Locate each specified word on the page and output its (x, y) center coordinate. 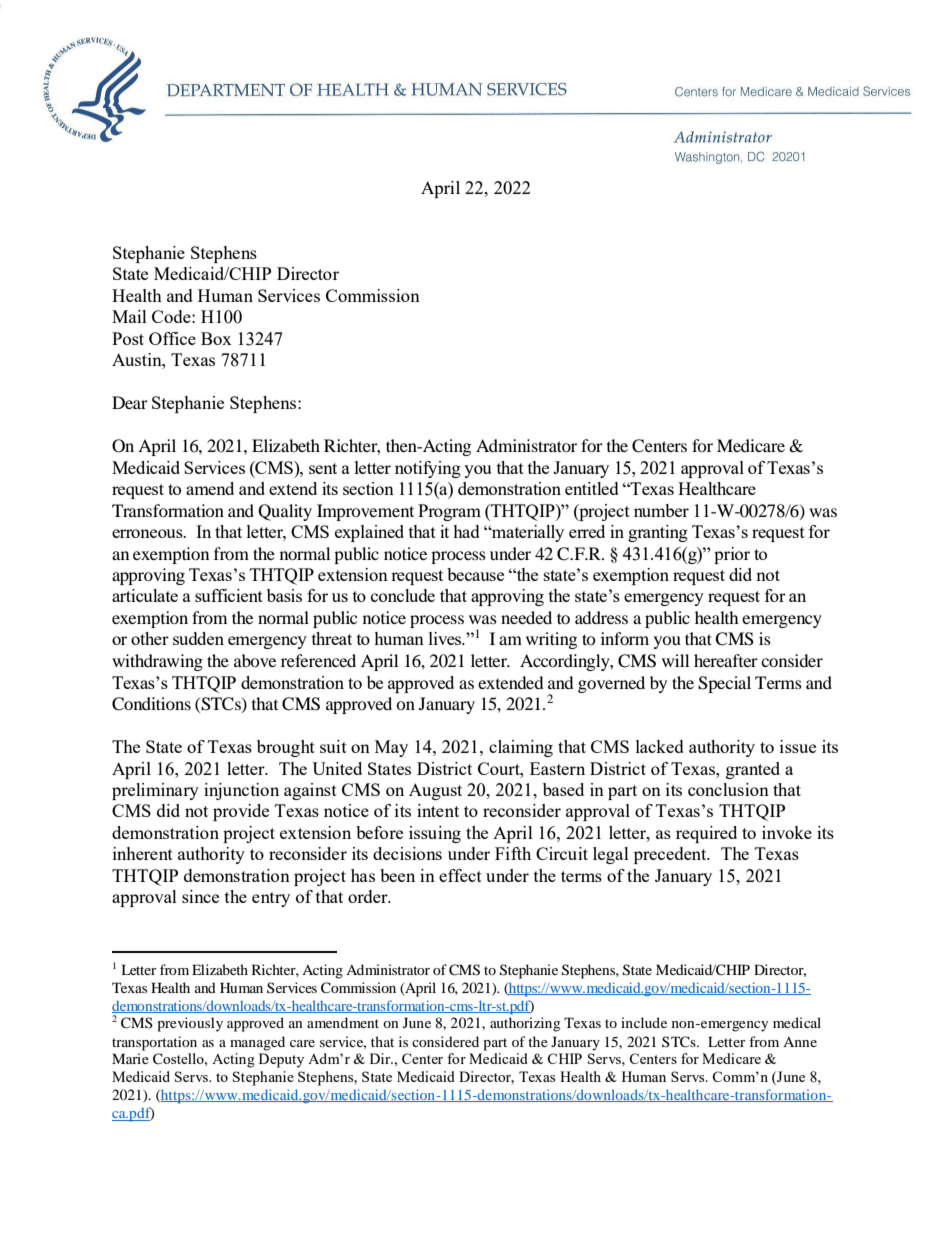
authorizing (525, 1024)
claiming (521, 748)
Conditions (151, 704)
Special (724, 684)
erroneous (148, 533)
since (200, 896)
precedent (671, 855)
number (661, 510)
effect (460, 875)
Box (216, 338)
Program (449, 512)
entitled (592, 488)
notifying (428, 469)
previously (190, 1024)
